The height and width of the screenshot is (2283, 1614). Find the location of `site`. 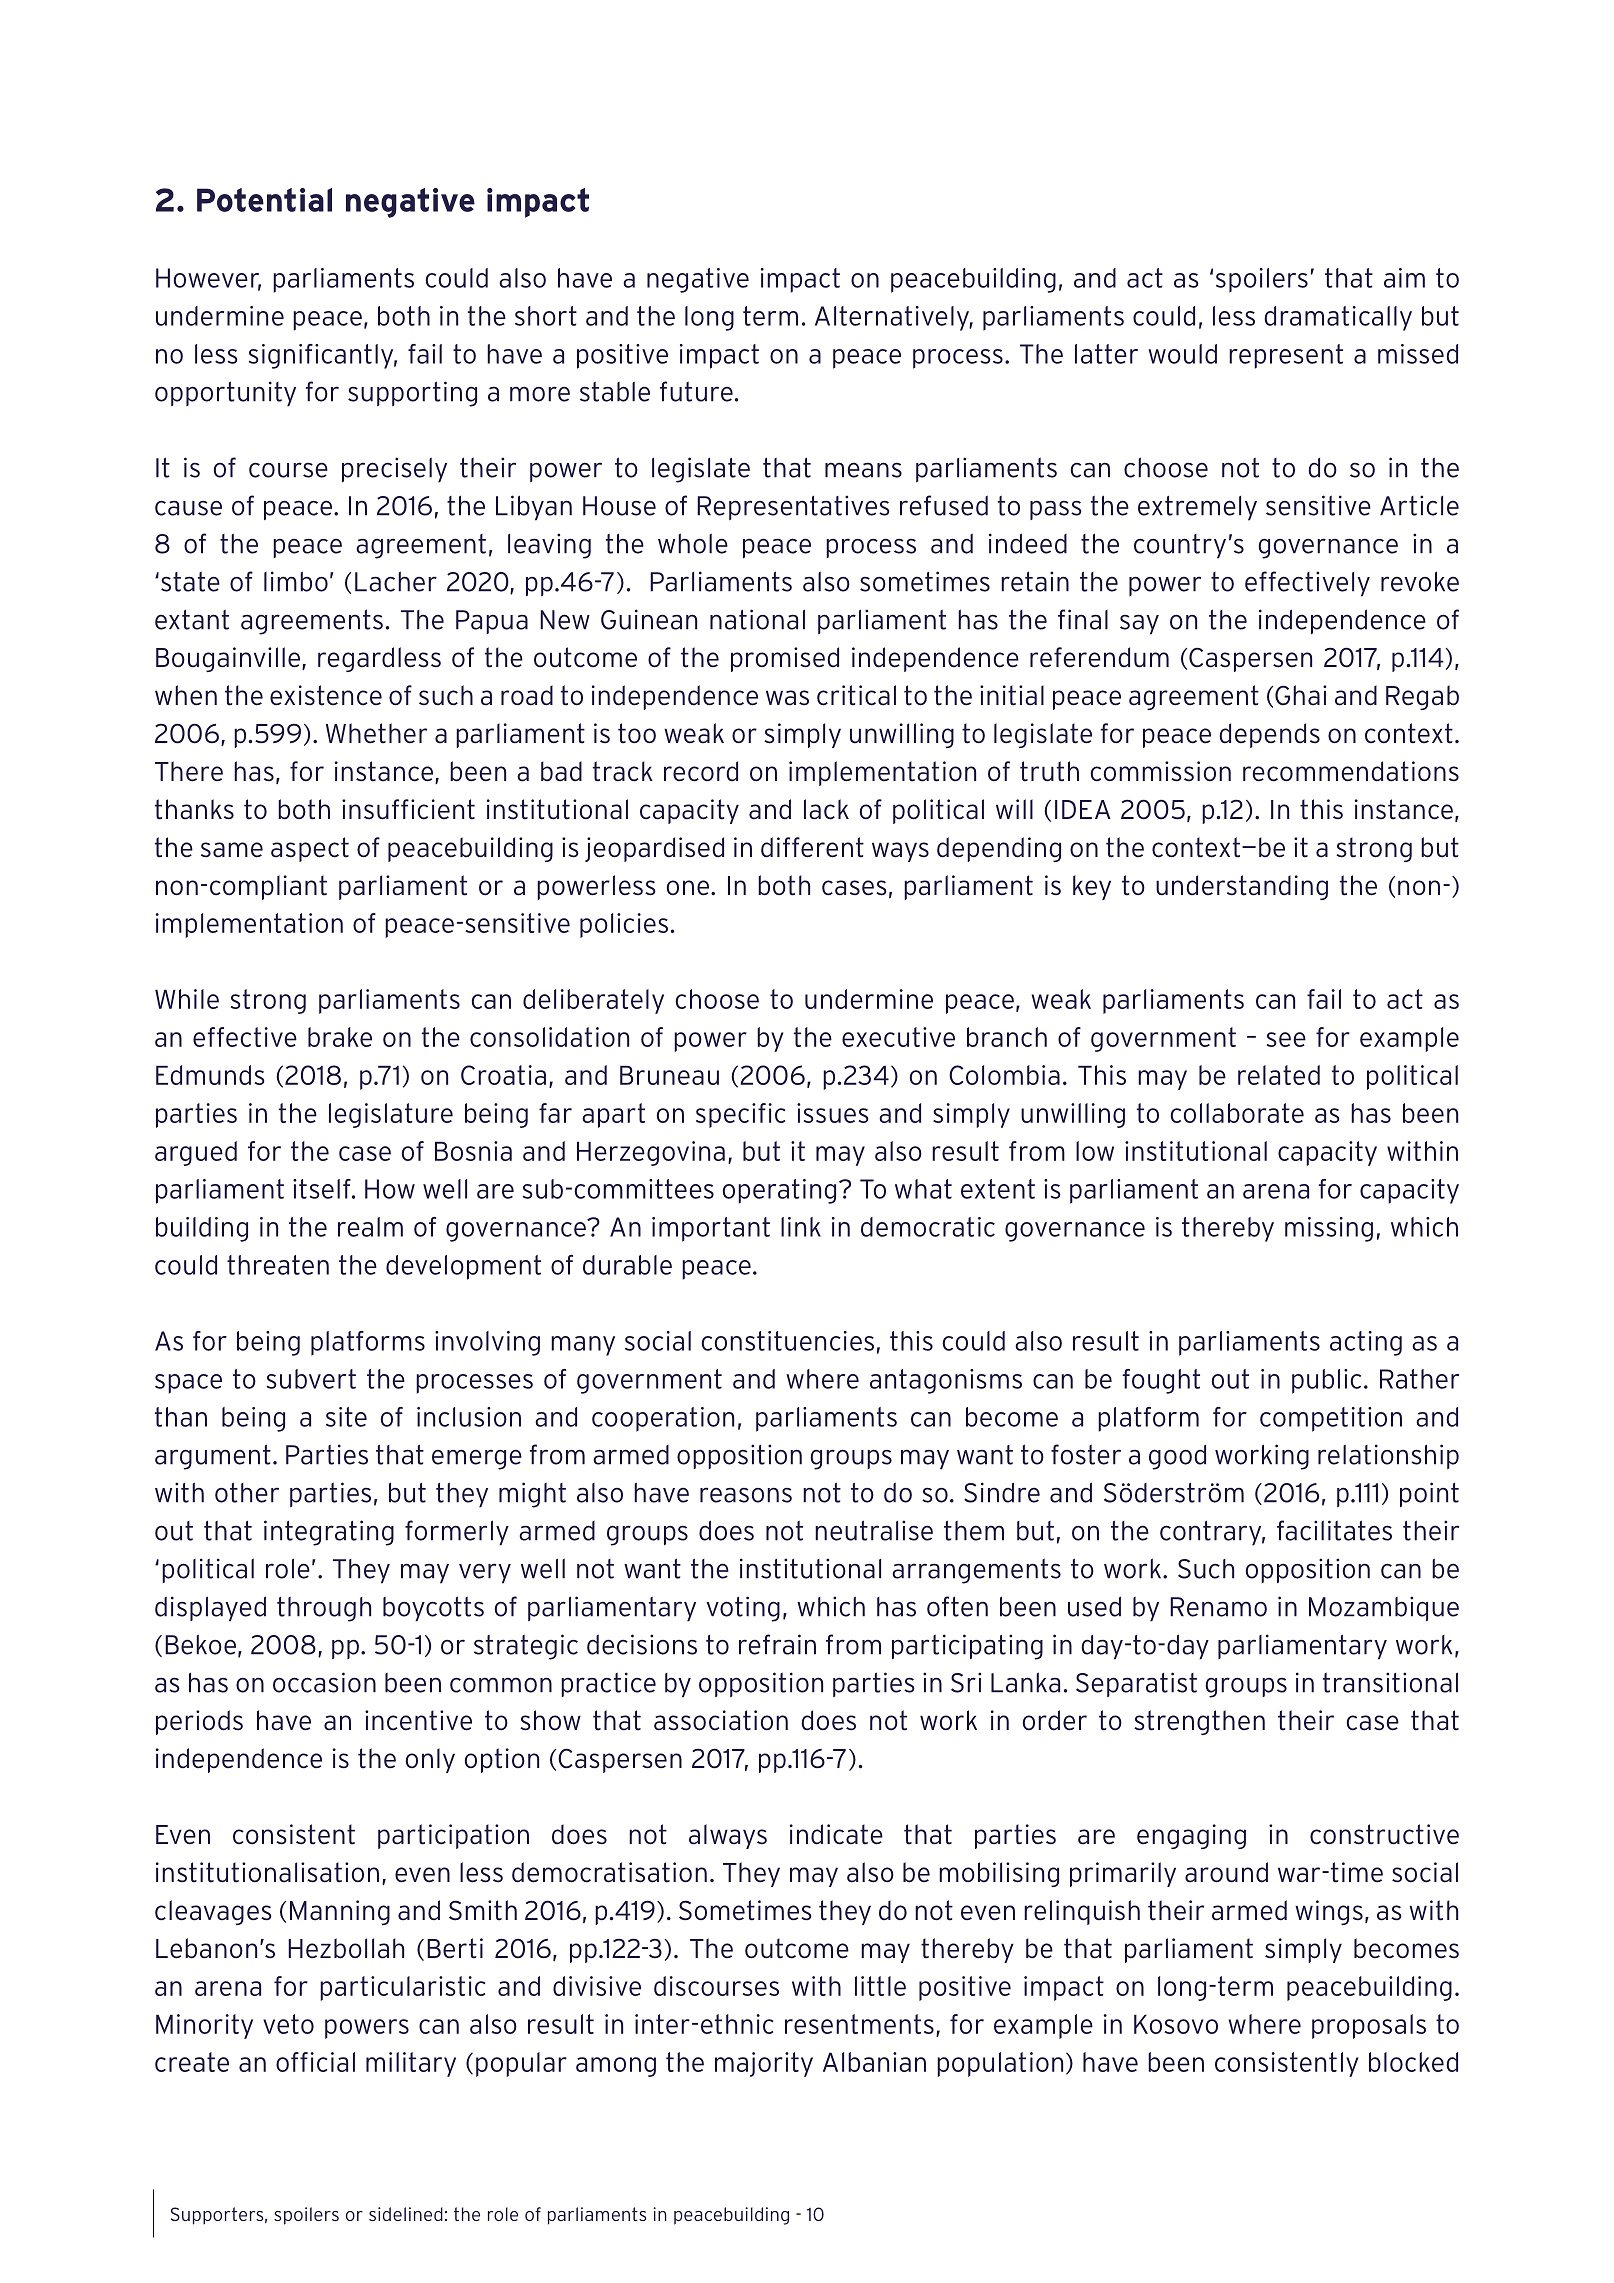

site is located at coordinates (346, 1417).
